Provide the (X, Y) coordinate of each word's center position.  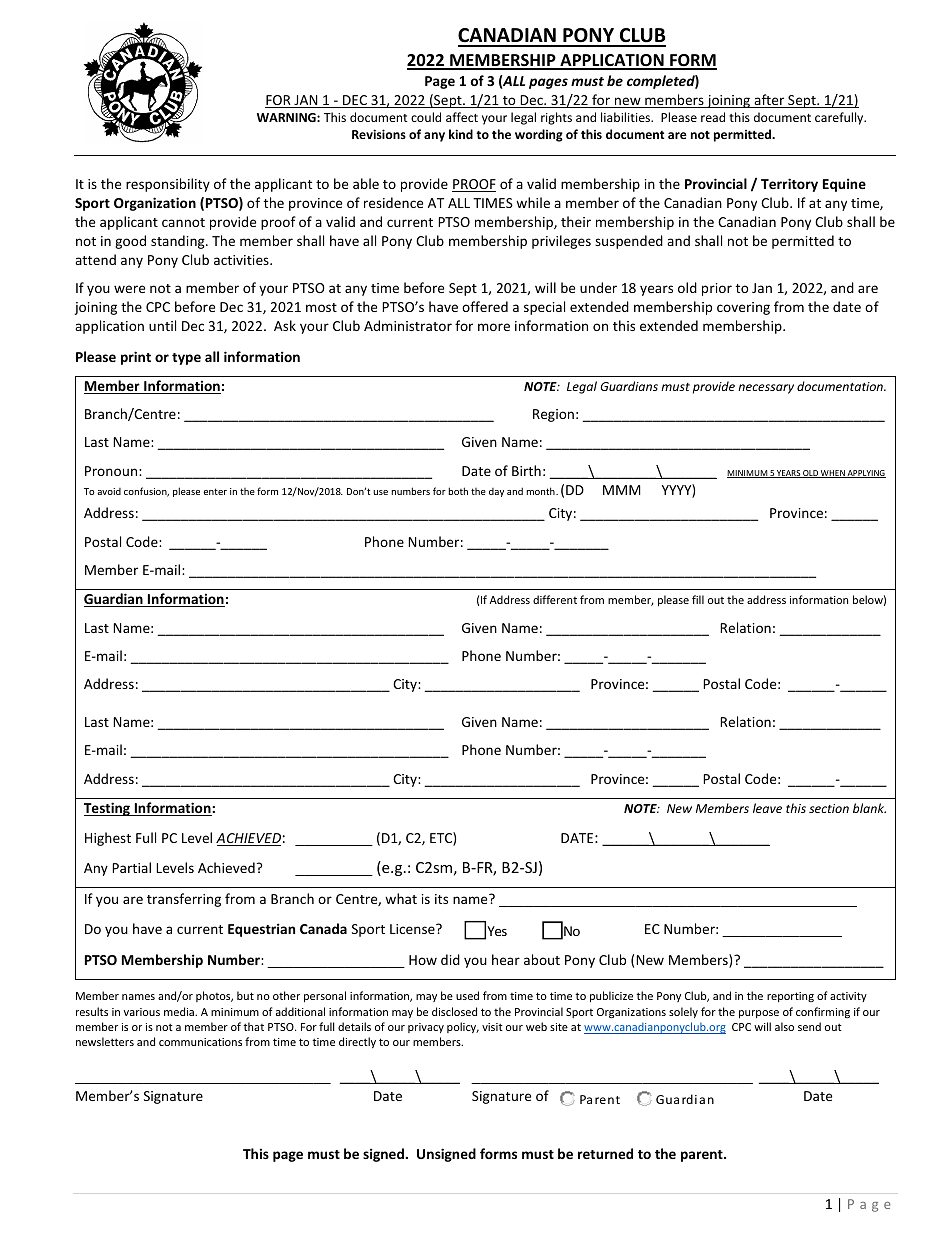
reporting (790, 997)
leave (767, 808)
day (496, 492)
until (162, 325)
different (555, 599)
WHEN (833, 474)
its (441, 899)
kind (461, 134)
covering (743, 308)
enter (215, 491)
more (494, 327)
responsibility (168, 185)
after (769, 101)
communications (200, 1042)
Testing (108, 809)
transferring (184, 900)
